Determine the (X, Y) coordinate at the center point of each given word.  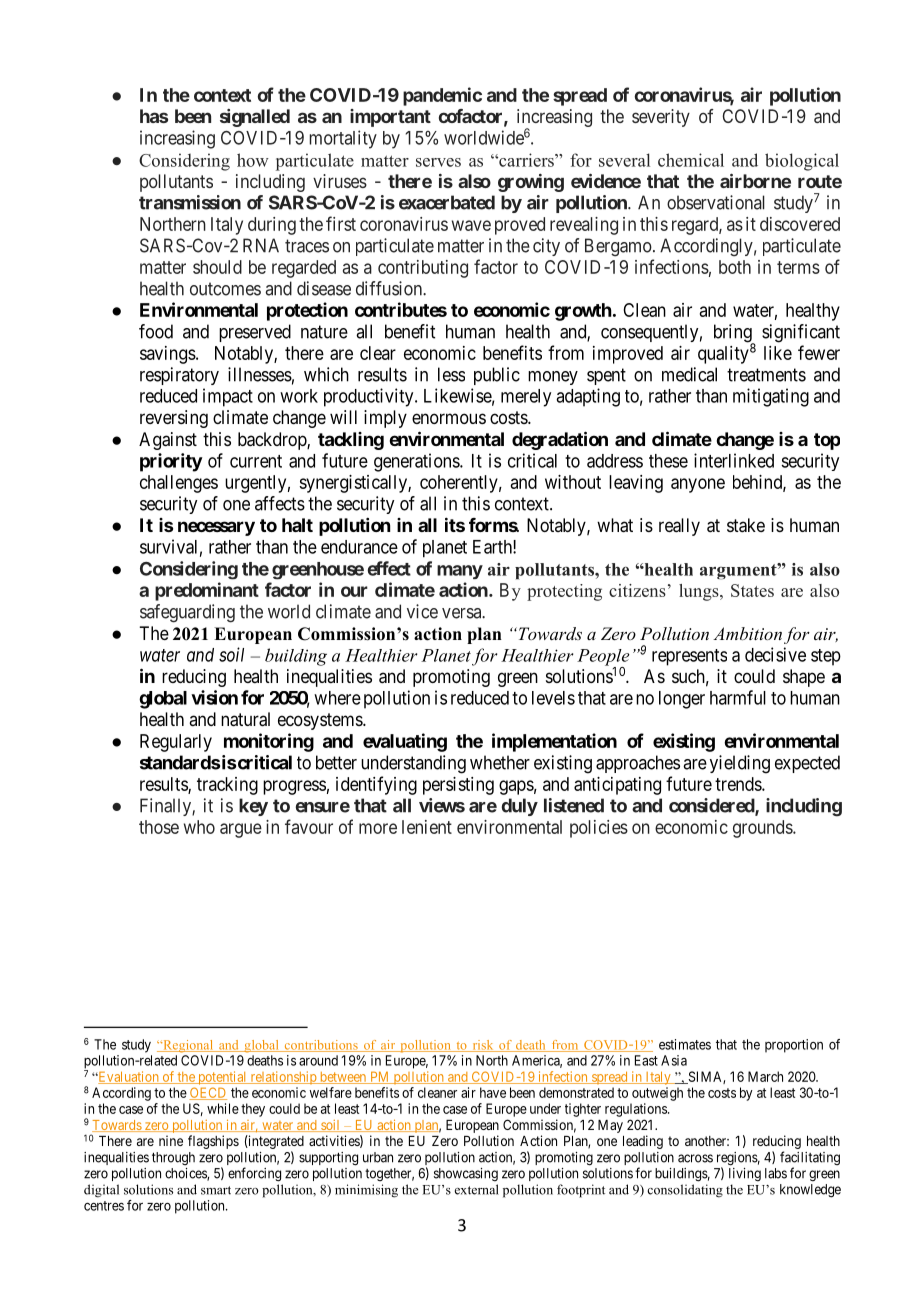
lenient (427, 827)
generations (417, 462)
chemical (691, 160)
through (173, 1158)
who (199, 827)
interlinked (734, 460)
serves (438, 162)
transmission (190, 202)
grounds (763, 829)
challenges (179, 484)
